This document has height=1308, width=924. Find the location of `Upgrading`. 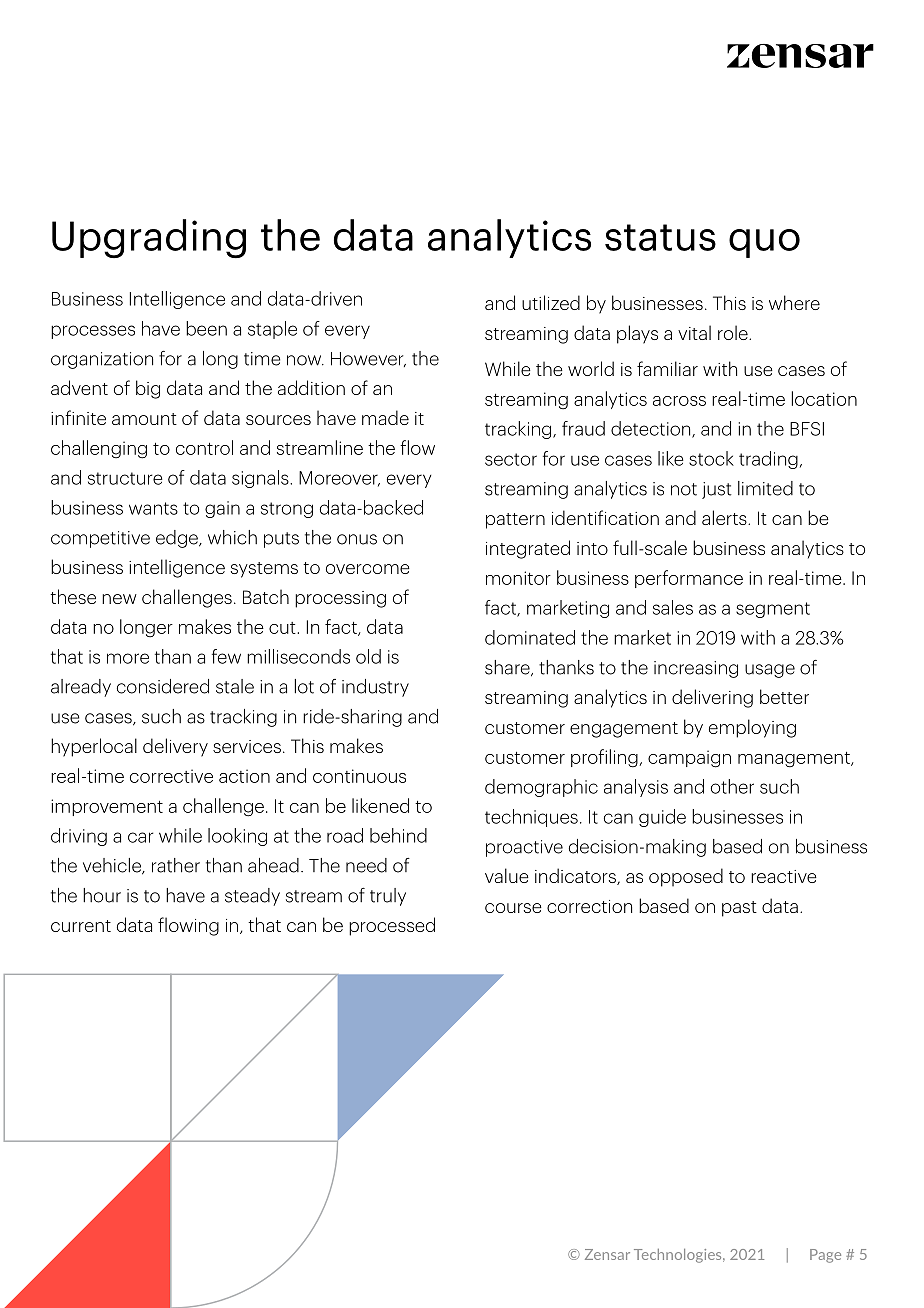

Upgrading is located at coordinates (149, 239).
